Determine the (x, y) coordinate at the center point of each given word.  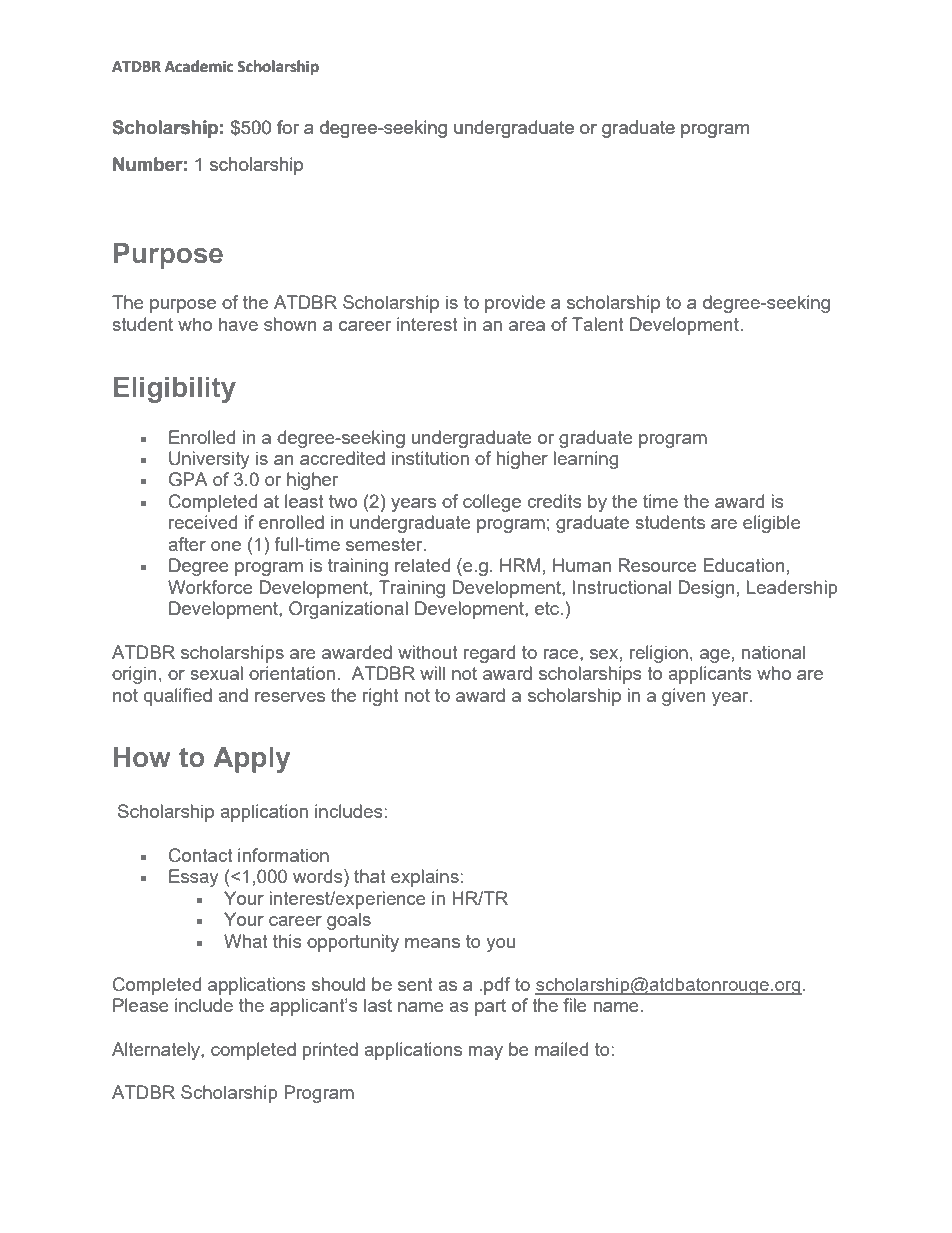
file (575, 1005)
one (226, 546)
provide (515, 304)
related (422, 565)
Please (141, 1005)
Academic (199, 66)
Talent (598, 324)
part (490, 1007)
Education (743, 565)
